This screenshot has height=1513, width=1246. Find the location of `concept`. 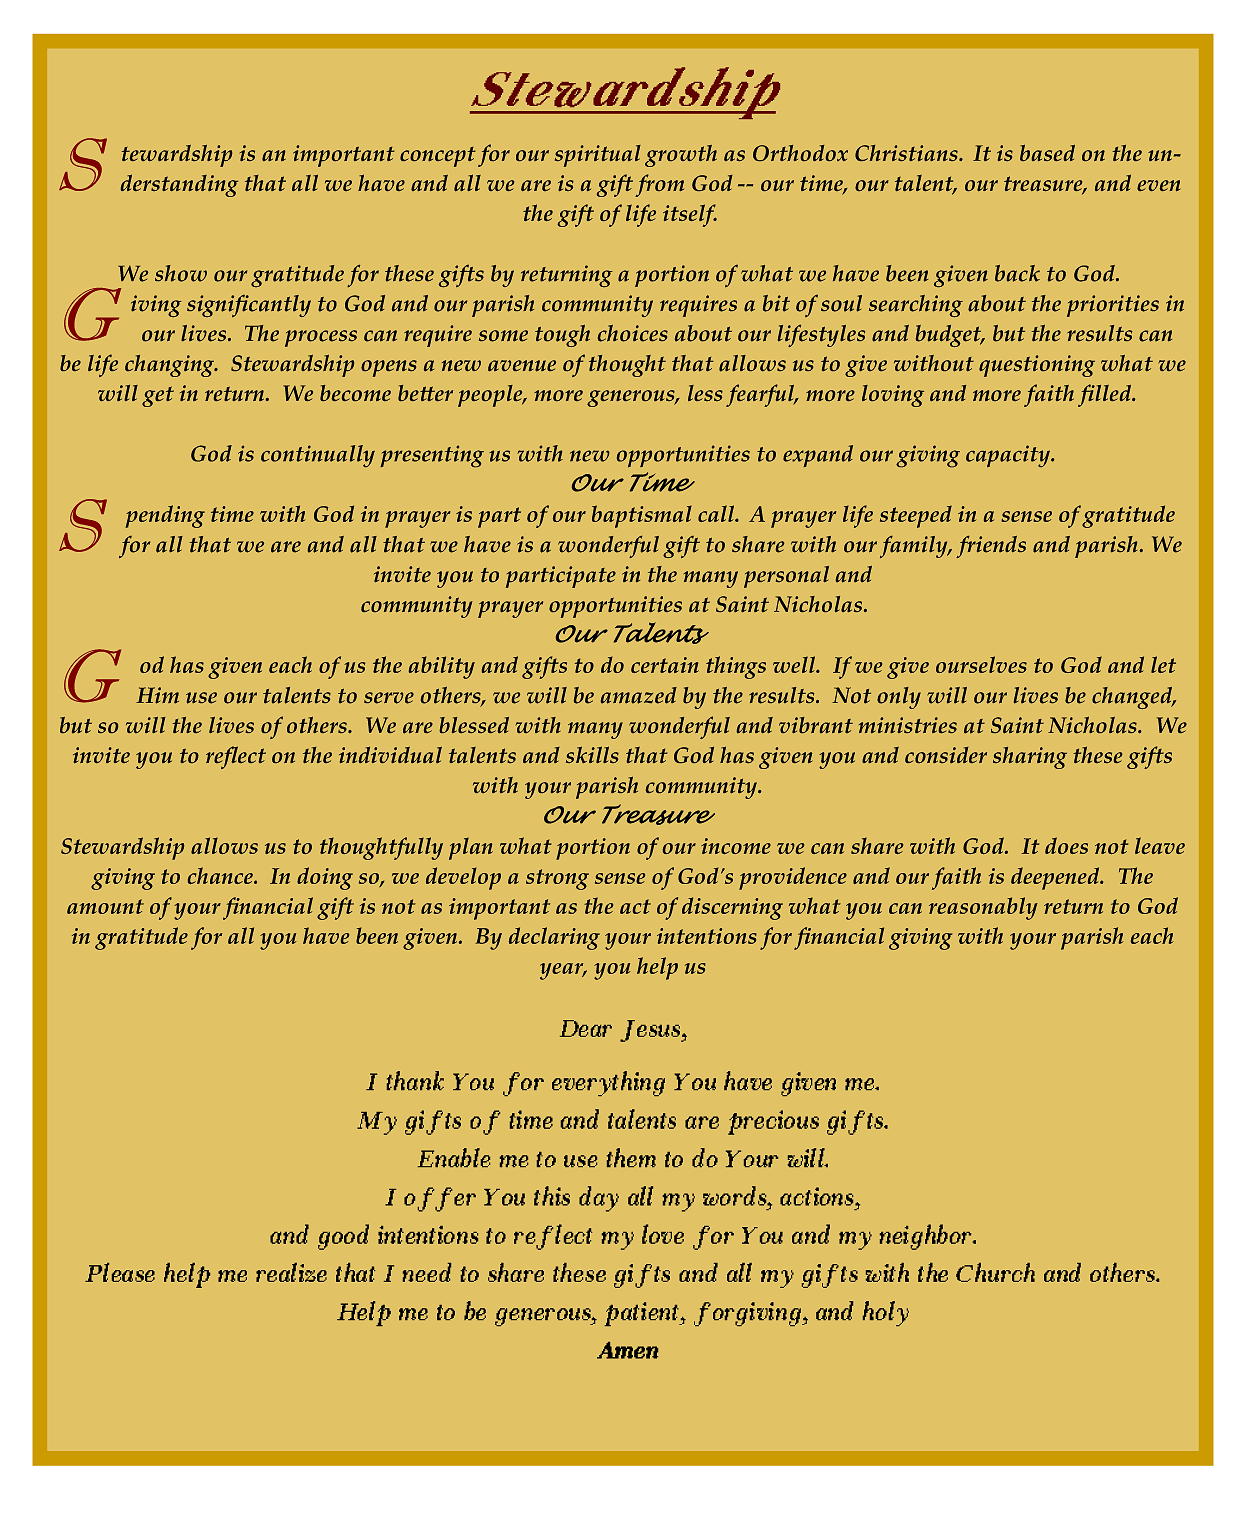

concept is located at coordinates (438, 157).
